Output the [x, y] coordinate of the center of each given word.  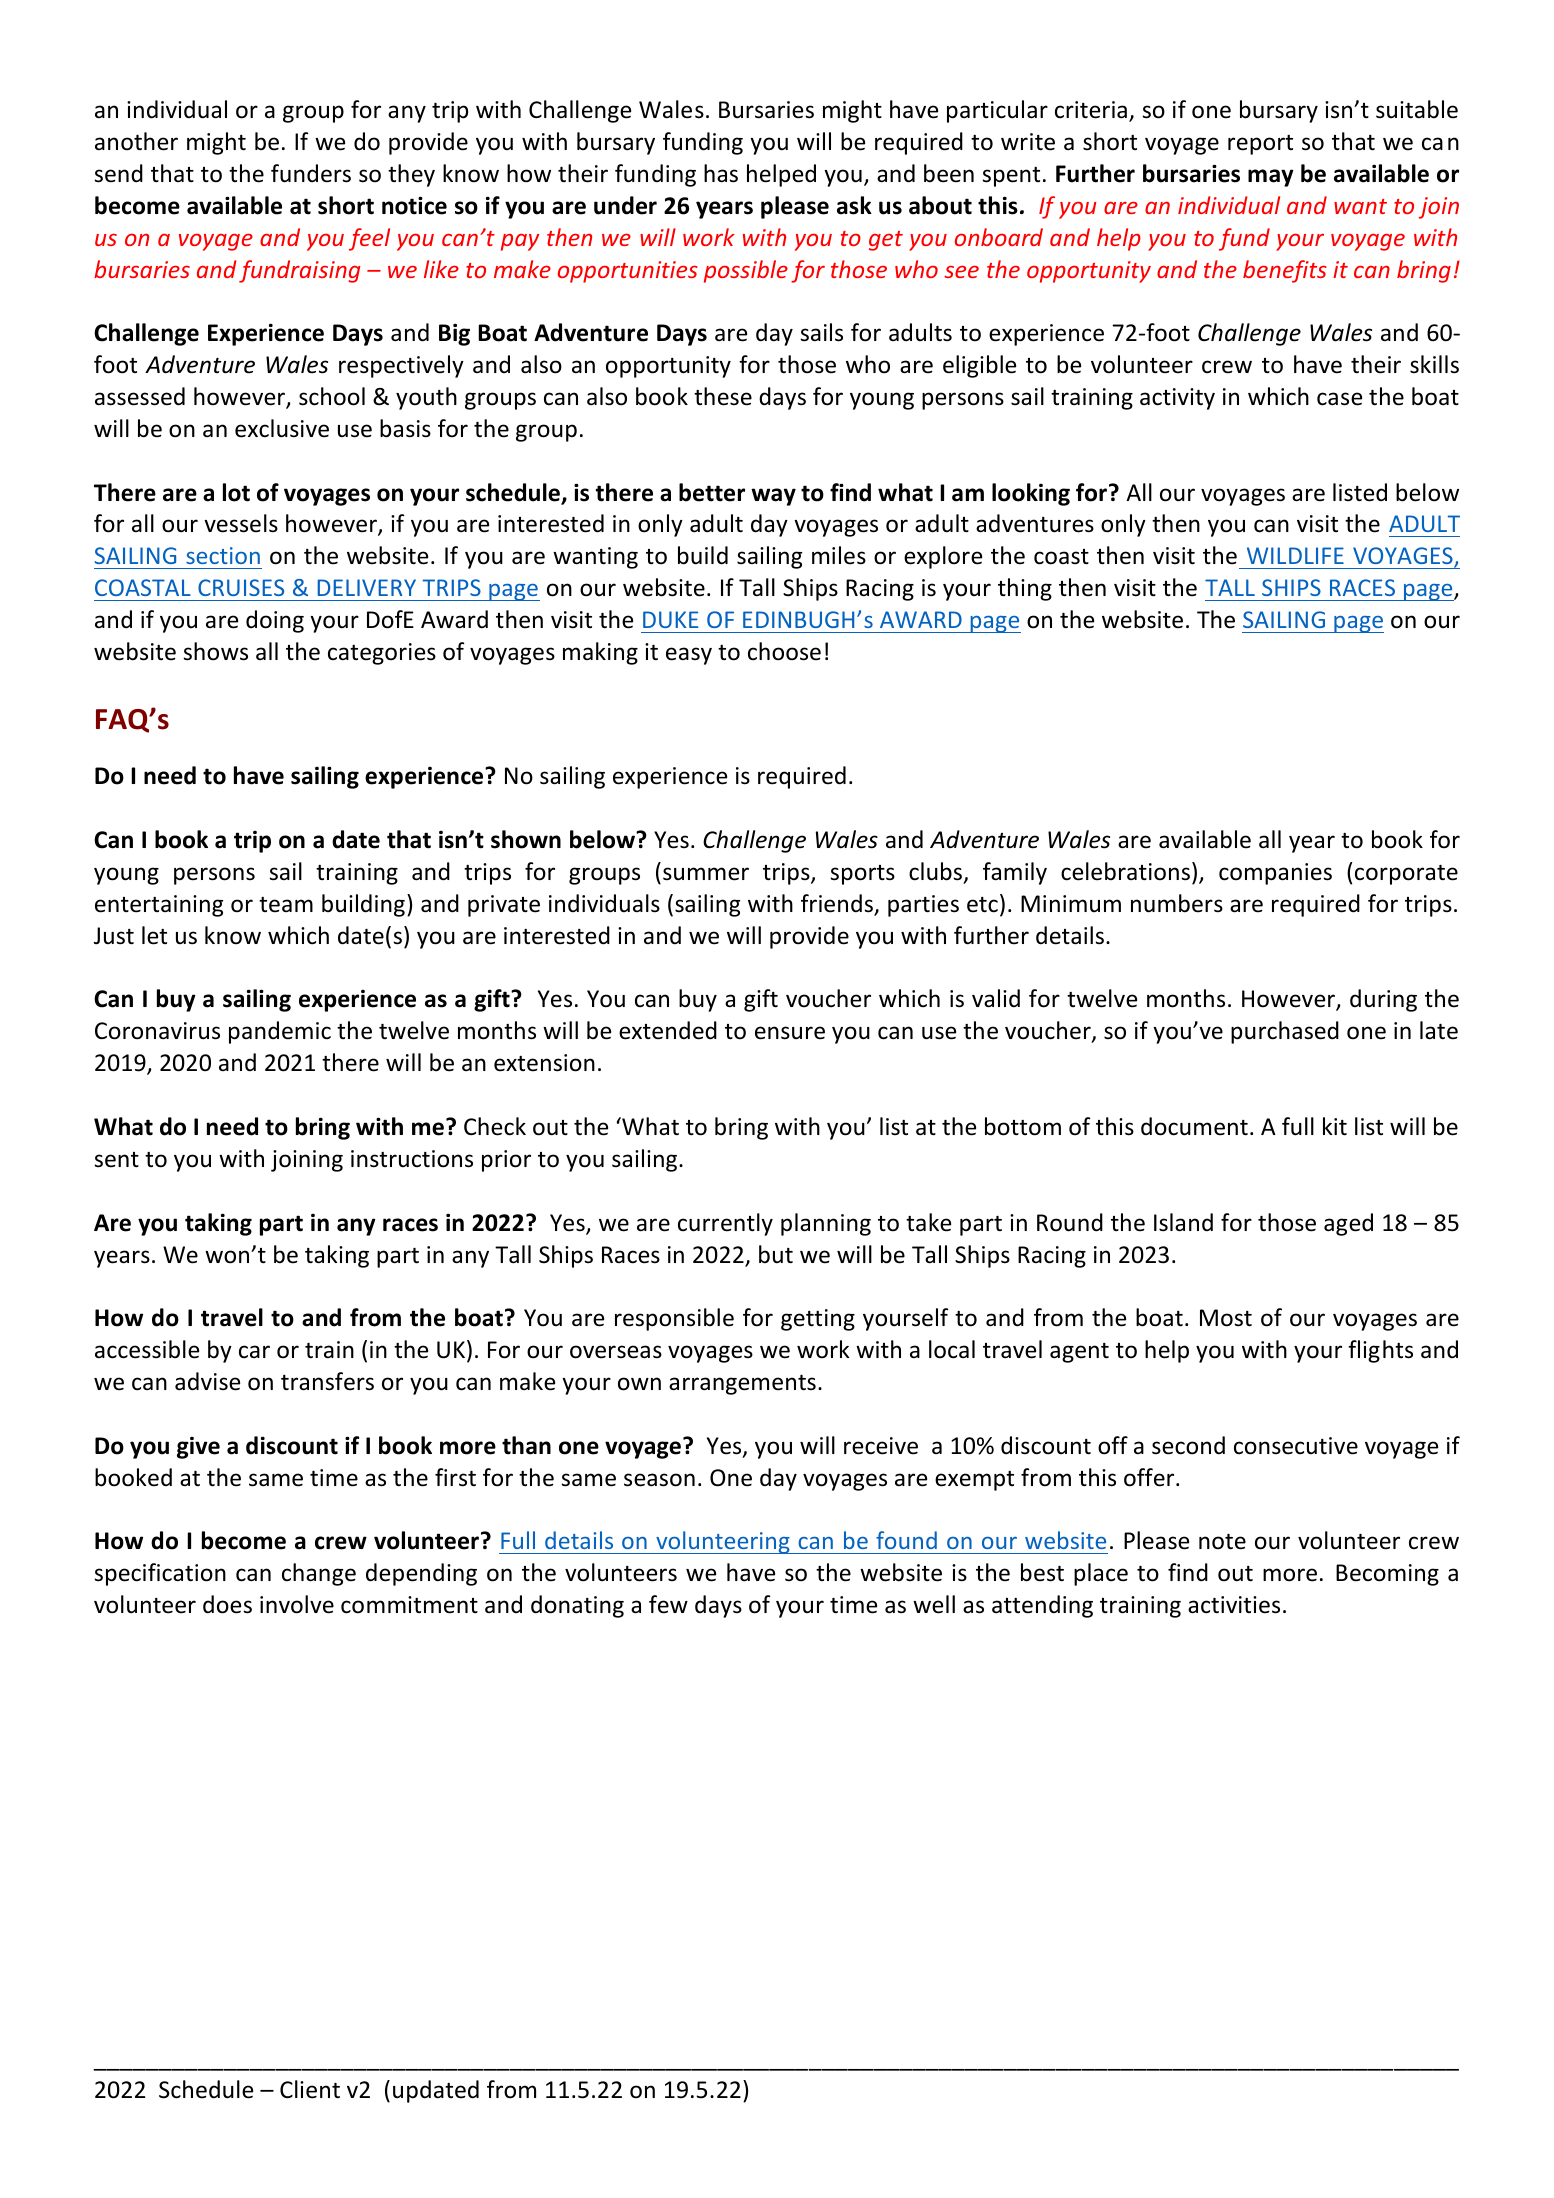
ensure [790, 1033]
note [1222, 1542]
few [668, 1604]
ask [854, 205]
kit [1335, 1126]
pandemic [280, 1032]
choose [784, 651]
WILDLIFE [1295, 555]
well [934, 1604]
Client [310, 2089]
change [319, 1574]
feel [369, 239]
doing [275, 621]
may [1271, 178]
